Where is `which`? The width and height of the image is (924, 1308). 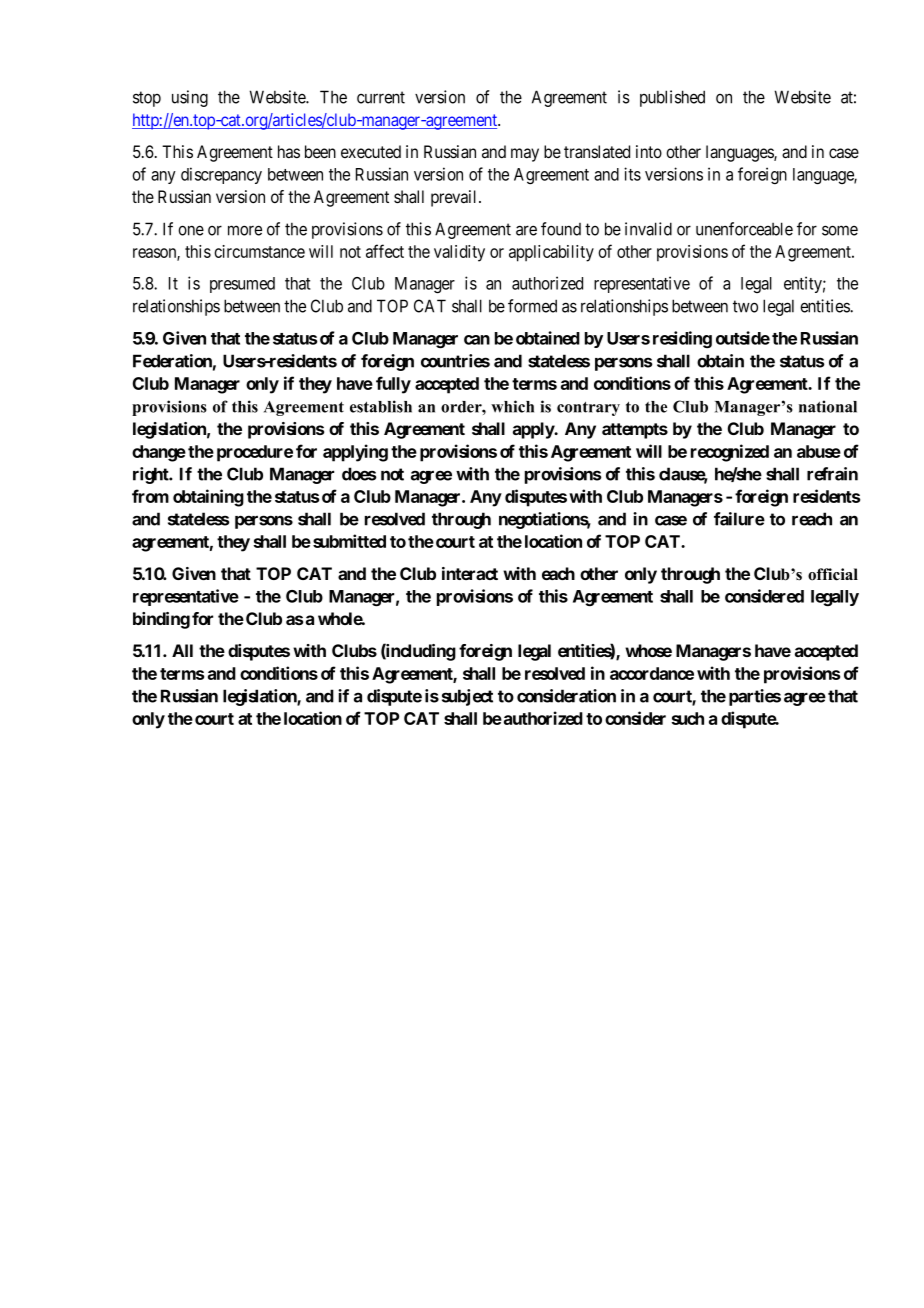 which is located at coordinates (512, 406).
